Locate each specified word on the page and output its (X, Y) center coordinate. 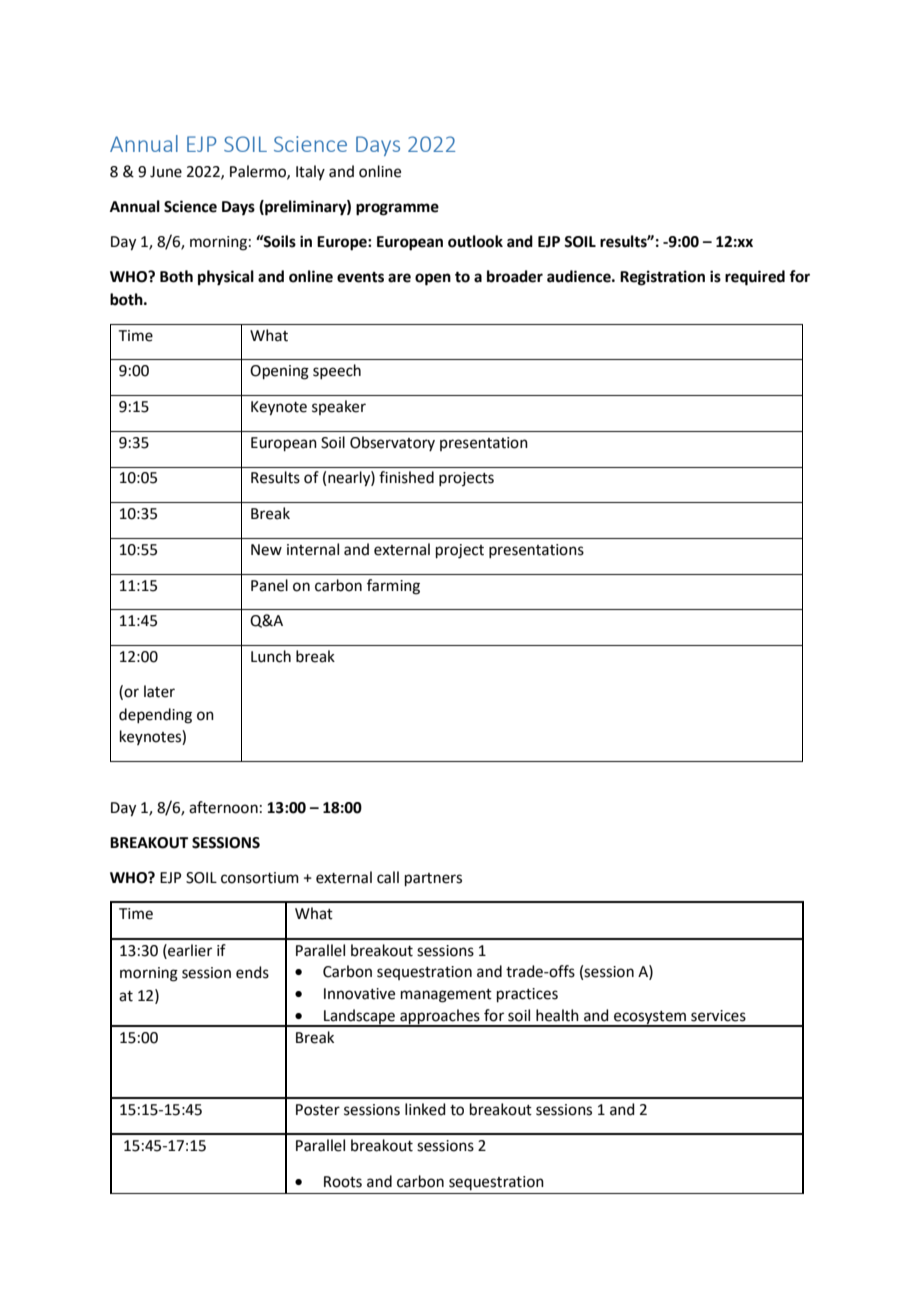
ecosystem (650, 1019)
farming (393, 587)
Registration (662, 278)
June (166, 172)
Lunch (271, 656)
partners (433, 879)
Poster (318, 1110)
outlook (475, 241)
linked (425, 1109)
